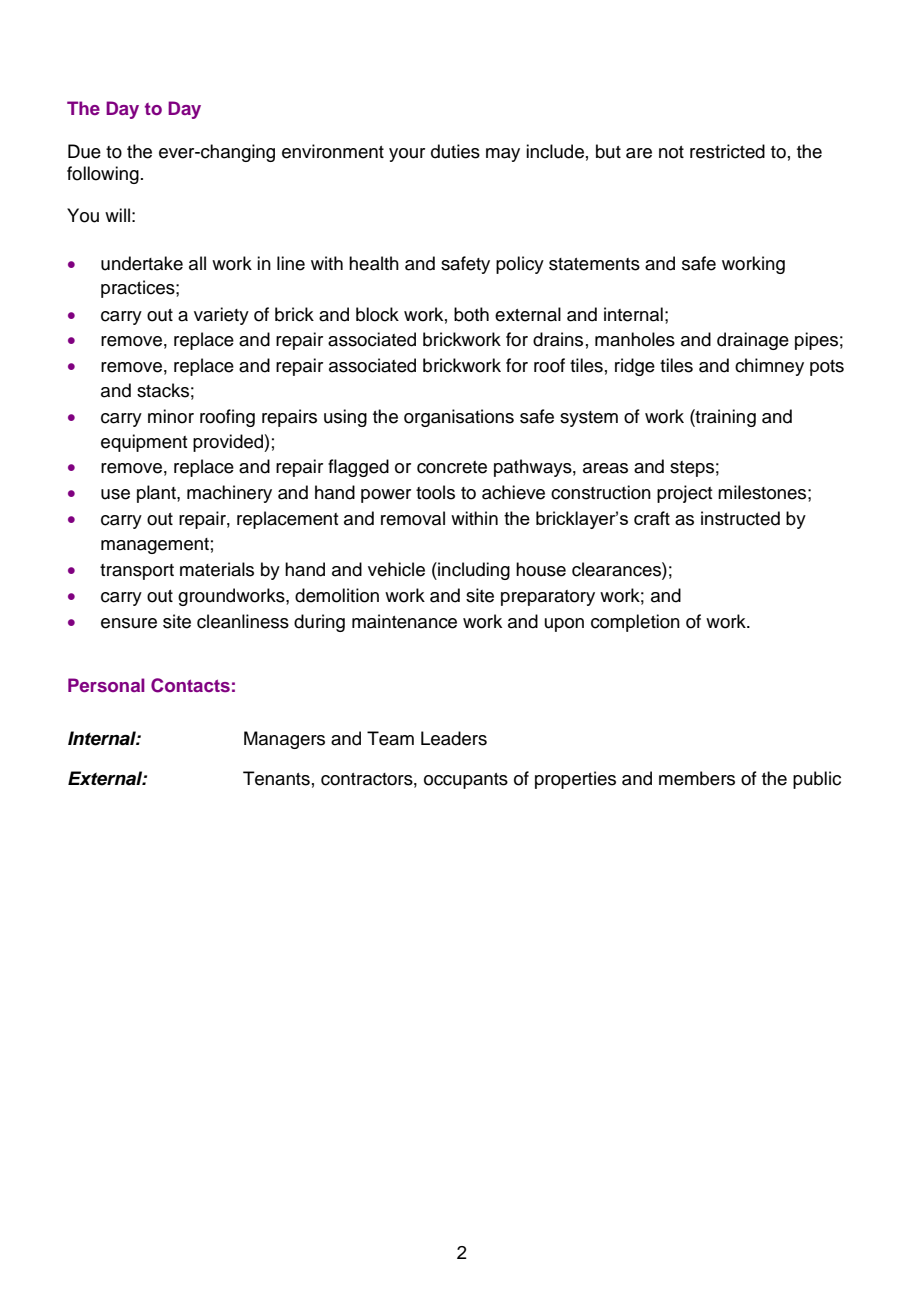 This page has width=924, height=1308. I want to click on chimney, so click(769, 367).
